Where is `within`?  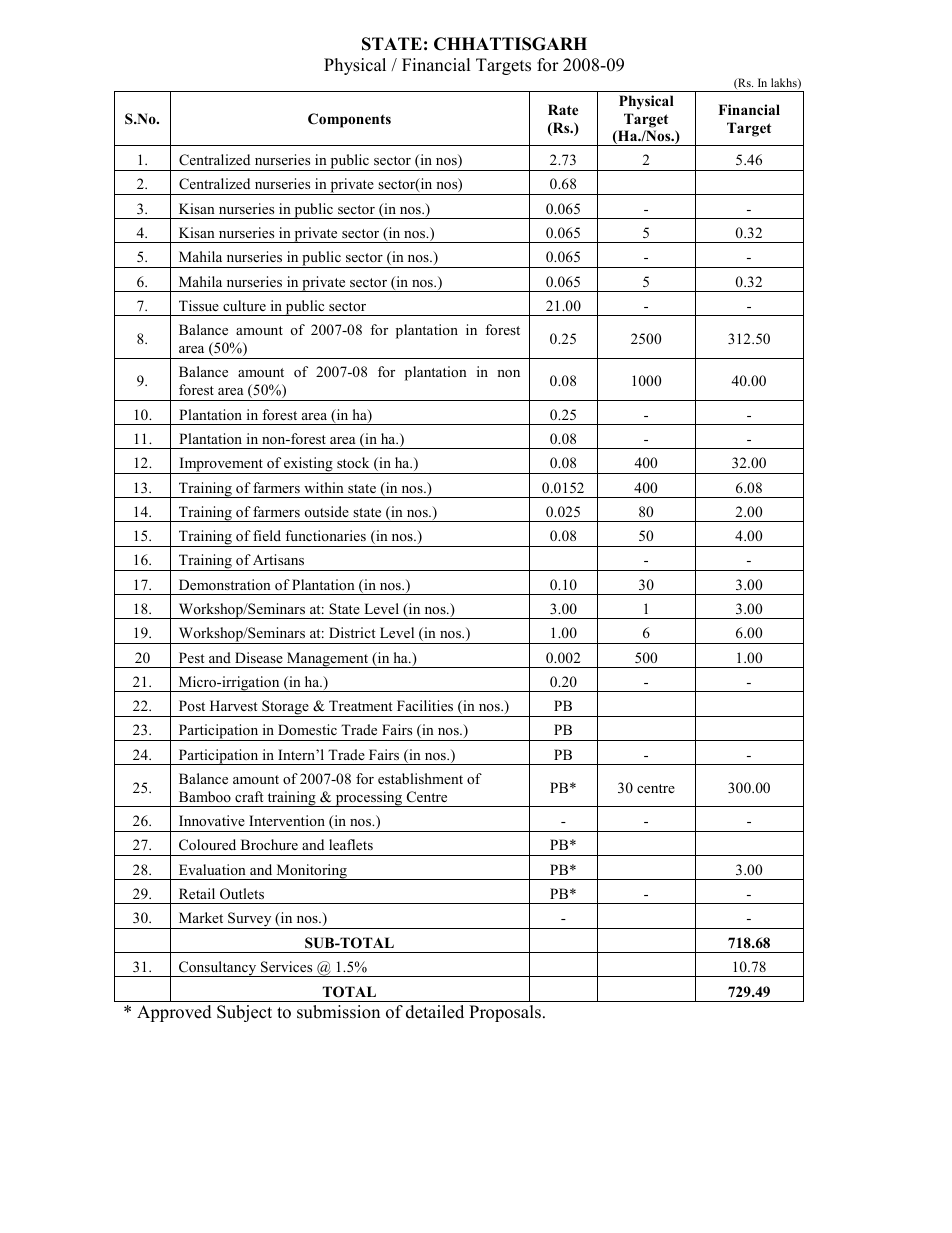
within is located at coordinates (324, 487).
